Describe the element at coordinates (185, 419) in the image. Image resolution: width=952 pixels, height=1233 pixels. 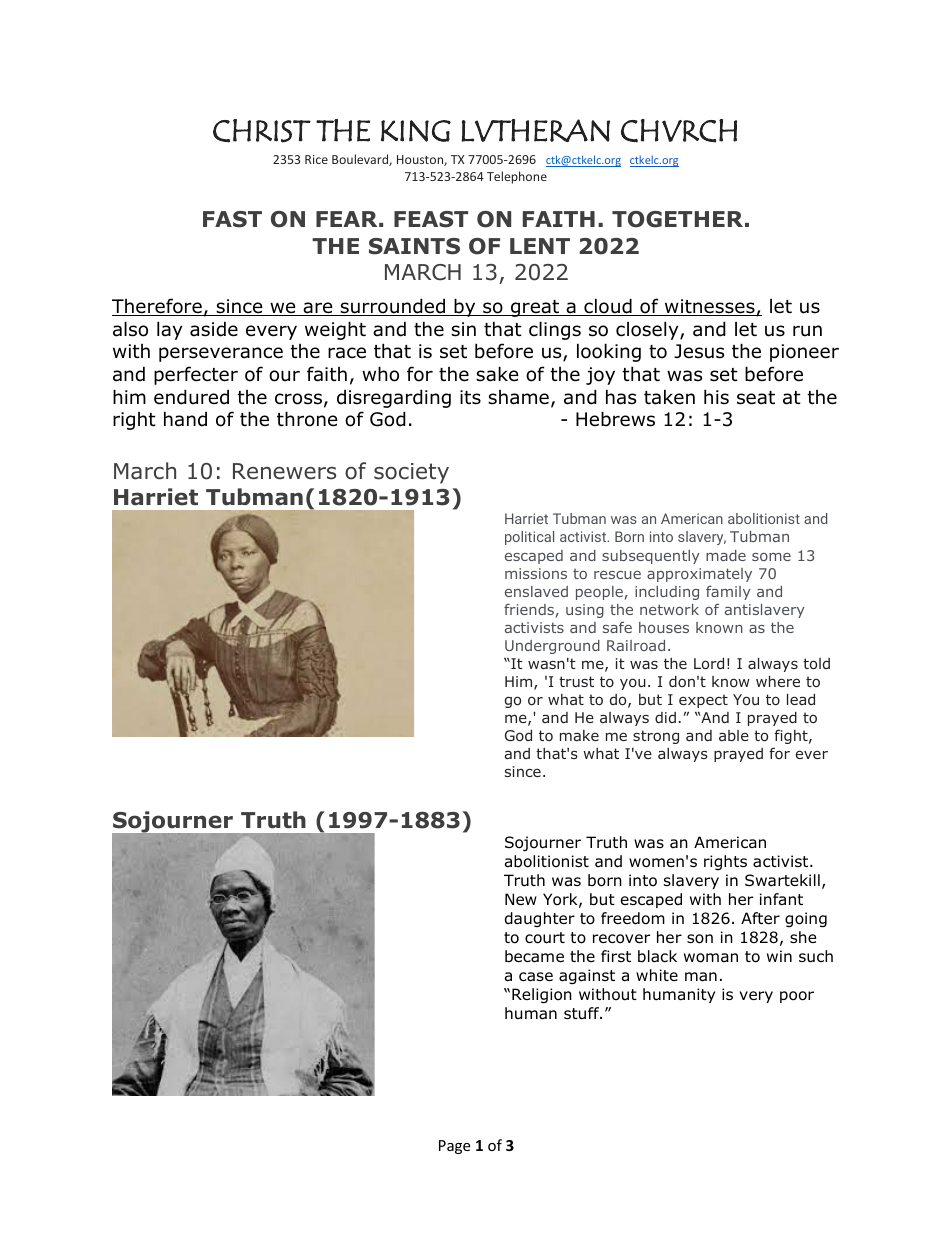
I see `hand` at that location.
